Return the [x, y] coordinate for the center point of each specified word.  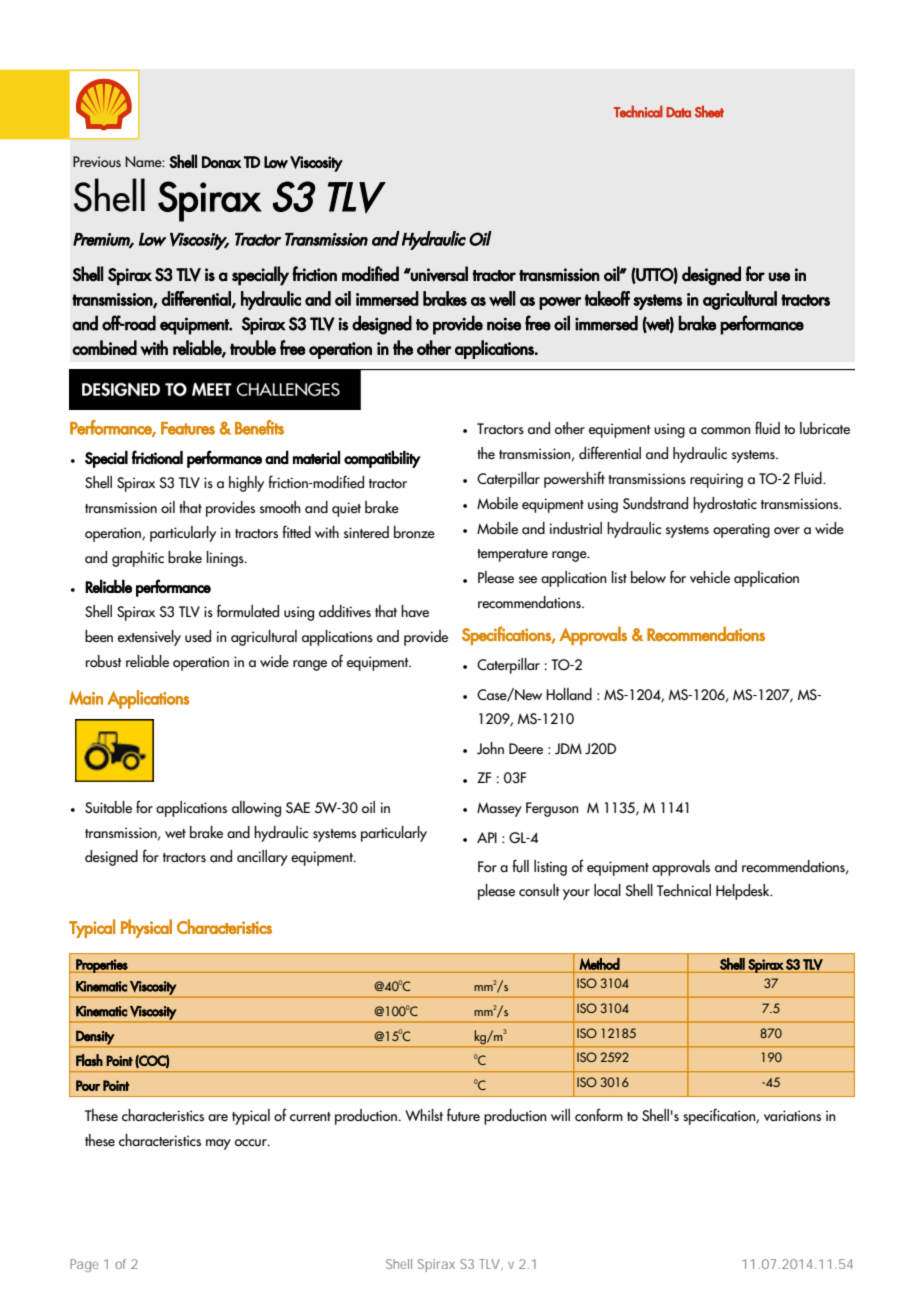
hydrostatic [725, 505]
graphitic [138, 559]
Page [84, 1265]
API [487, 837]
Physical [146, 928]
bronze [414, 532]
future [463, 1115]
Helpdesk [744, 892]
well [502, 298]
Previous [97, 162]
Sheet [709, 111]
